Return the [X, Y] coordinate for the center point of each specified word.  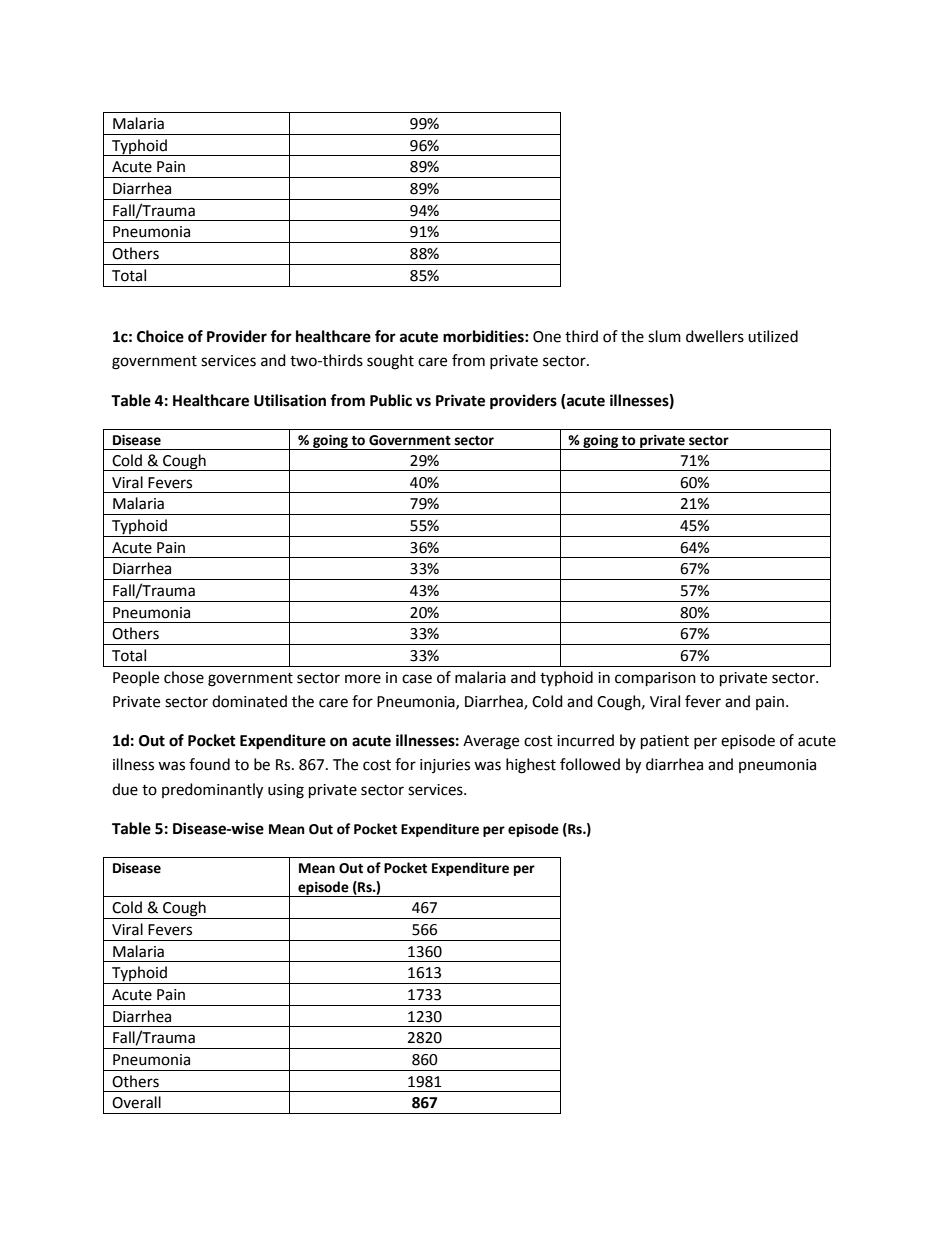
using [286, 791]
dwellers [715, 336]
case [417, 679]
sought [390, 362]
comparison [655, 679]
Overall [136, 1102]
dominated [249, 701]
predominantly [212, 791]
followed [590, 764]
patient [665, 742]
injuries [445, 766]
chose [184, 677]
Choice [160, 336]
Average [491, 742]
